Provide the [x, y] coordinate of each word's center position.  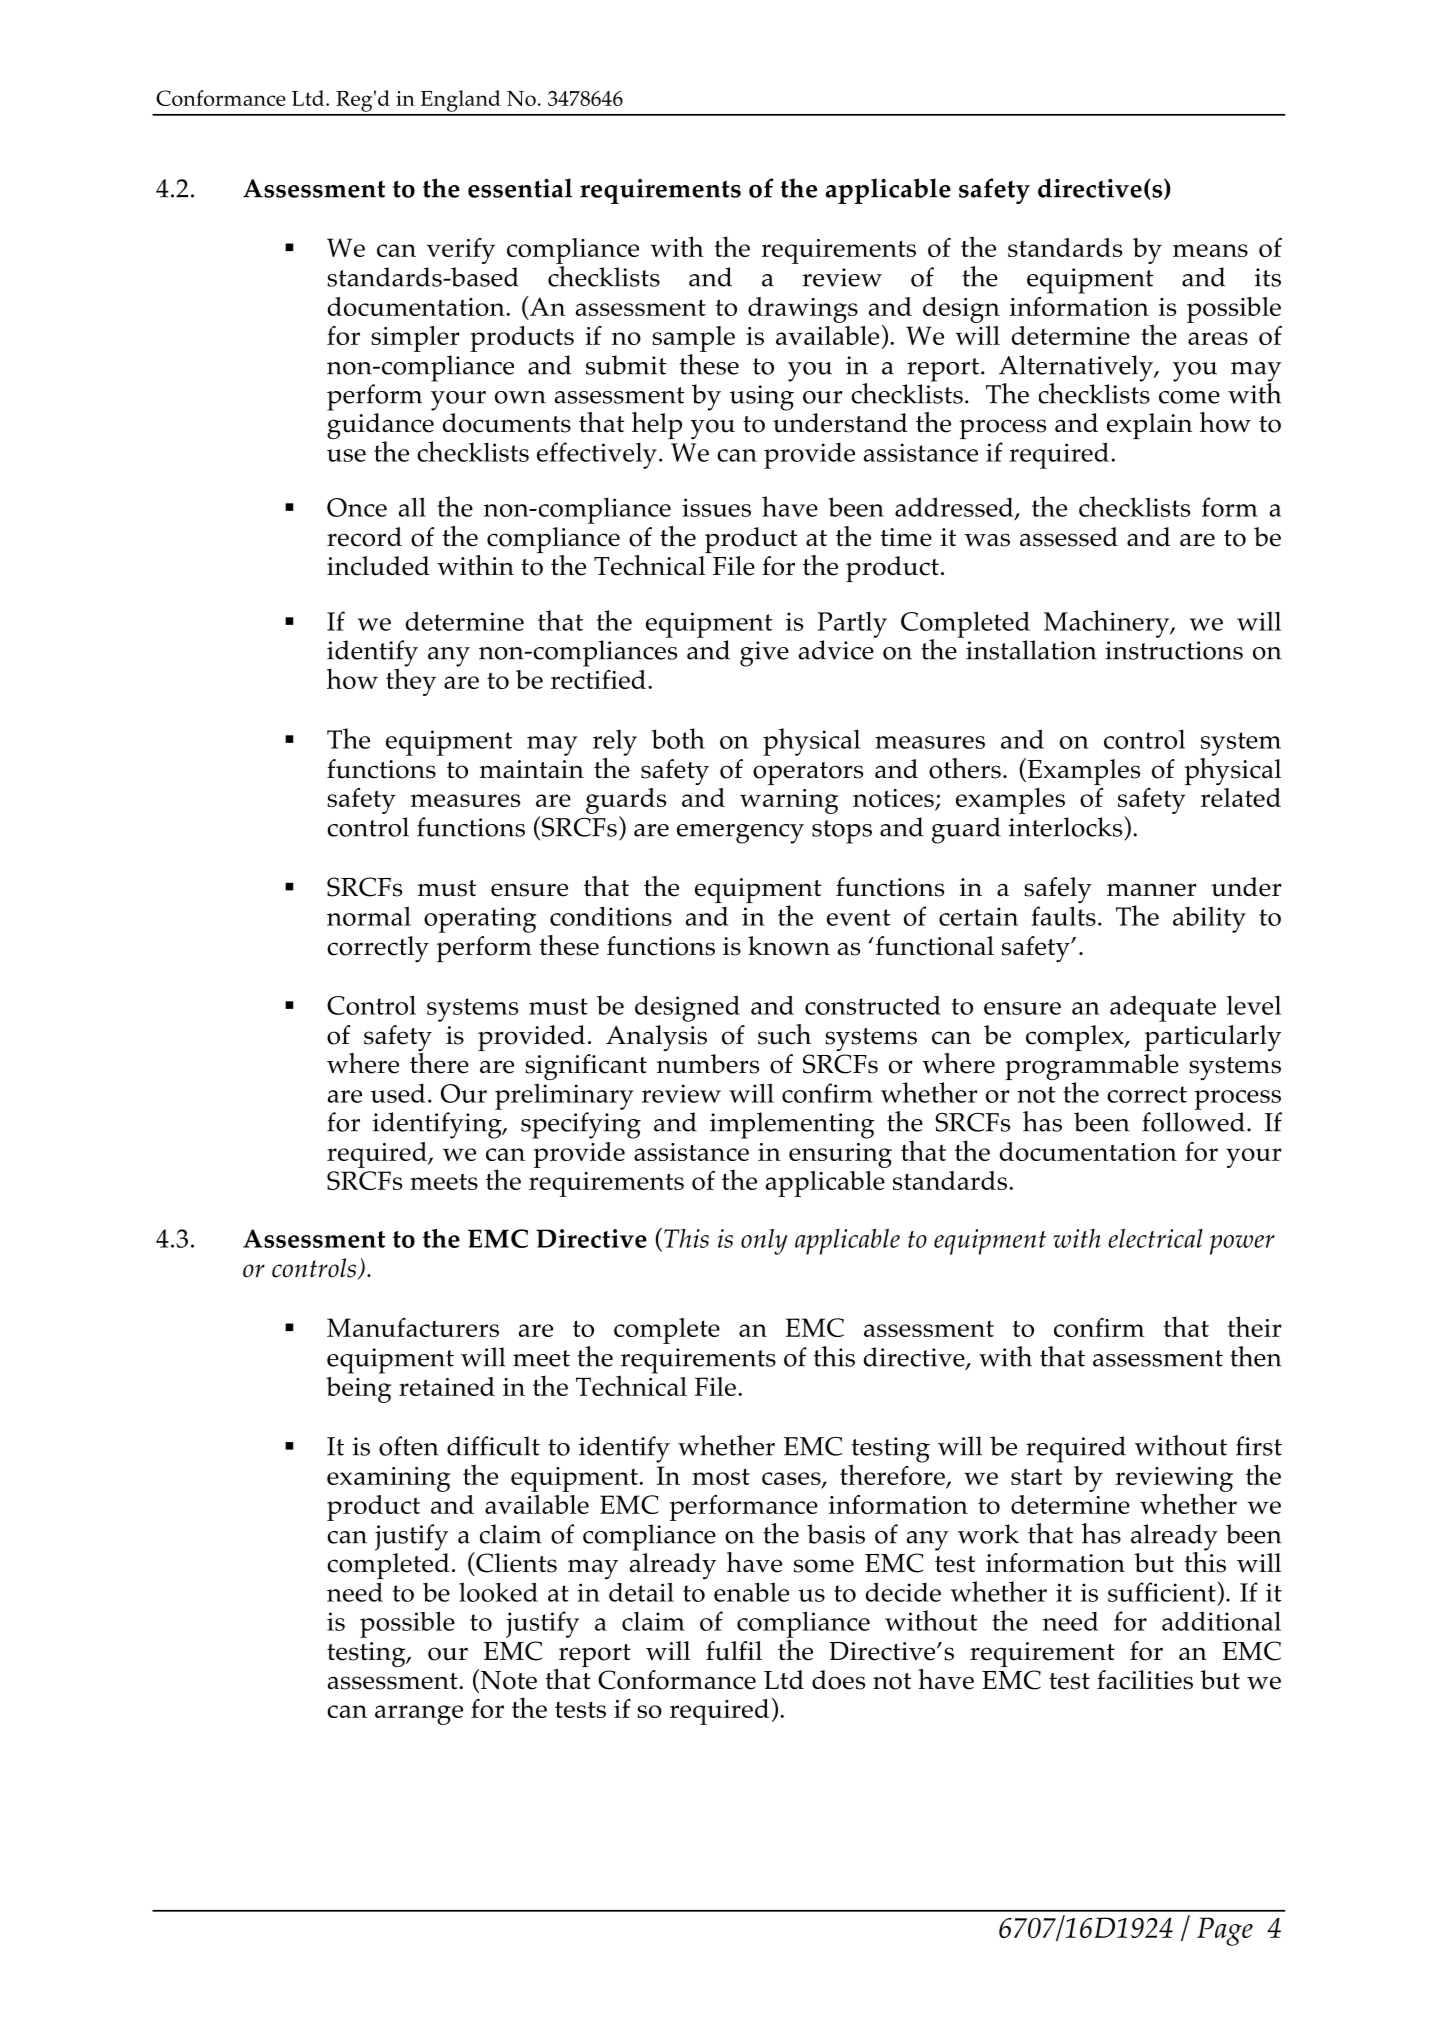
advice [836, 650]
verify [461, 251]
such [784, 1034]
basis [836, 1534]
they [411, 681]
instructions [1174, 650]
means [1210, 250]
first [1259, 1446]
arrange [419, 1715]
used [398, 1093]
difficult [493, 1446]
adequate [1163, 1009]
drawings [803, 310]
